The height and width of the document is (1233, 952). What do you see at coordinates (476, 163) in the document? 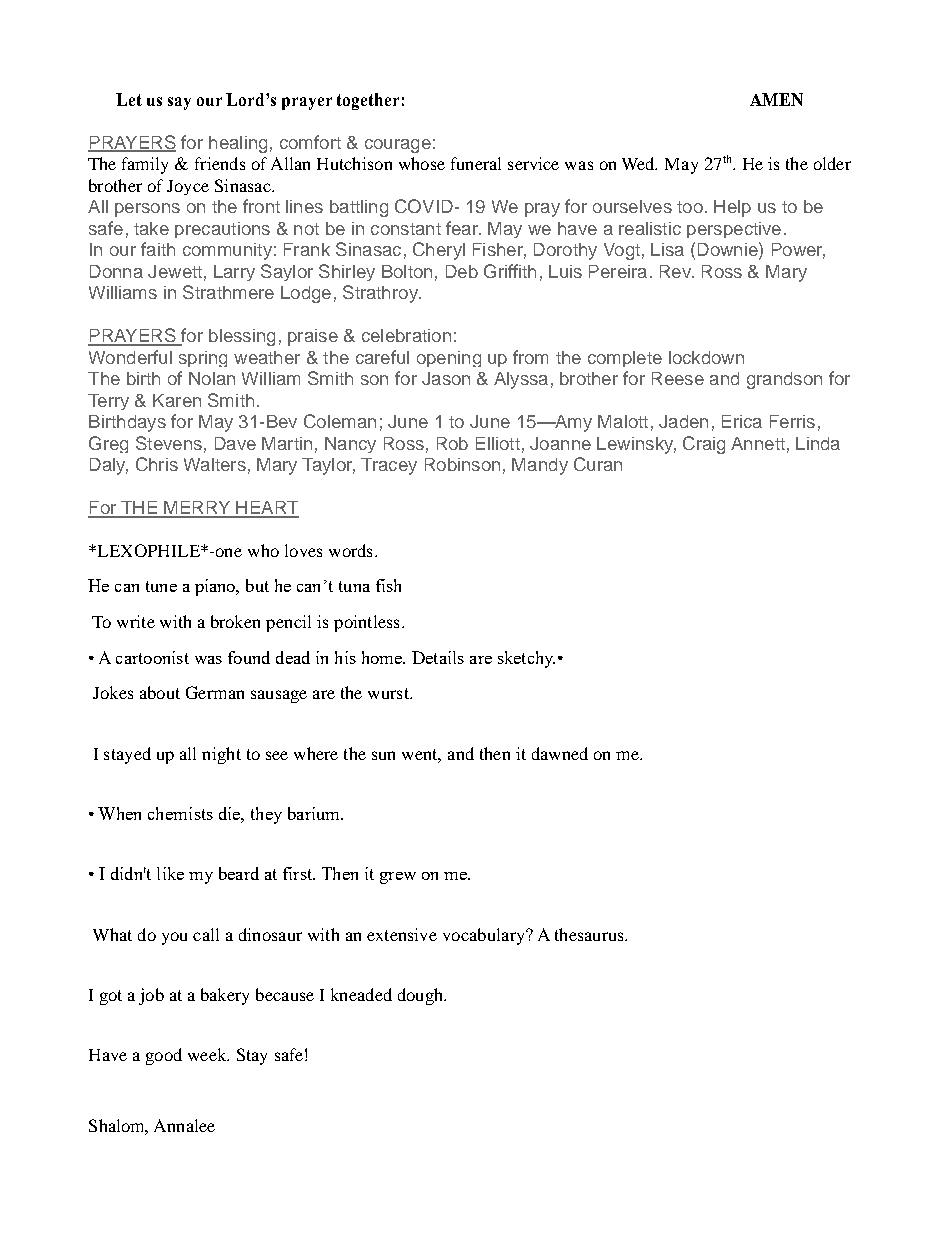
I see `funeral` at bounding box center [476, 163].
